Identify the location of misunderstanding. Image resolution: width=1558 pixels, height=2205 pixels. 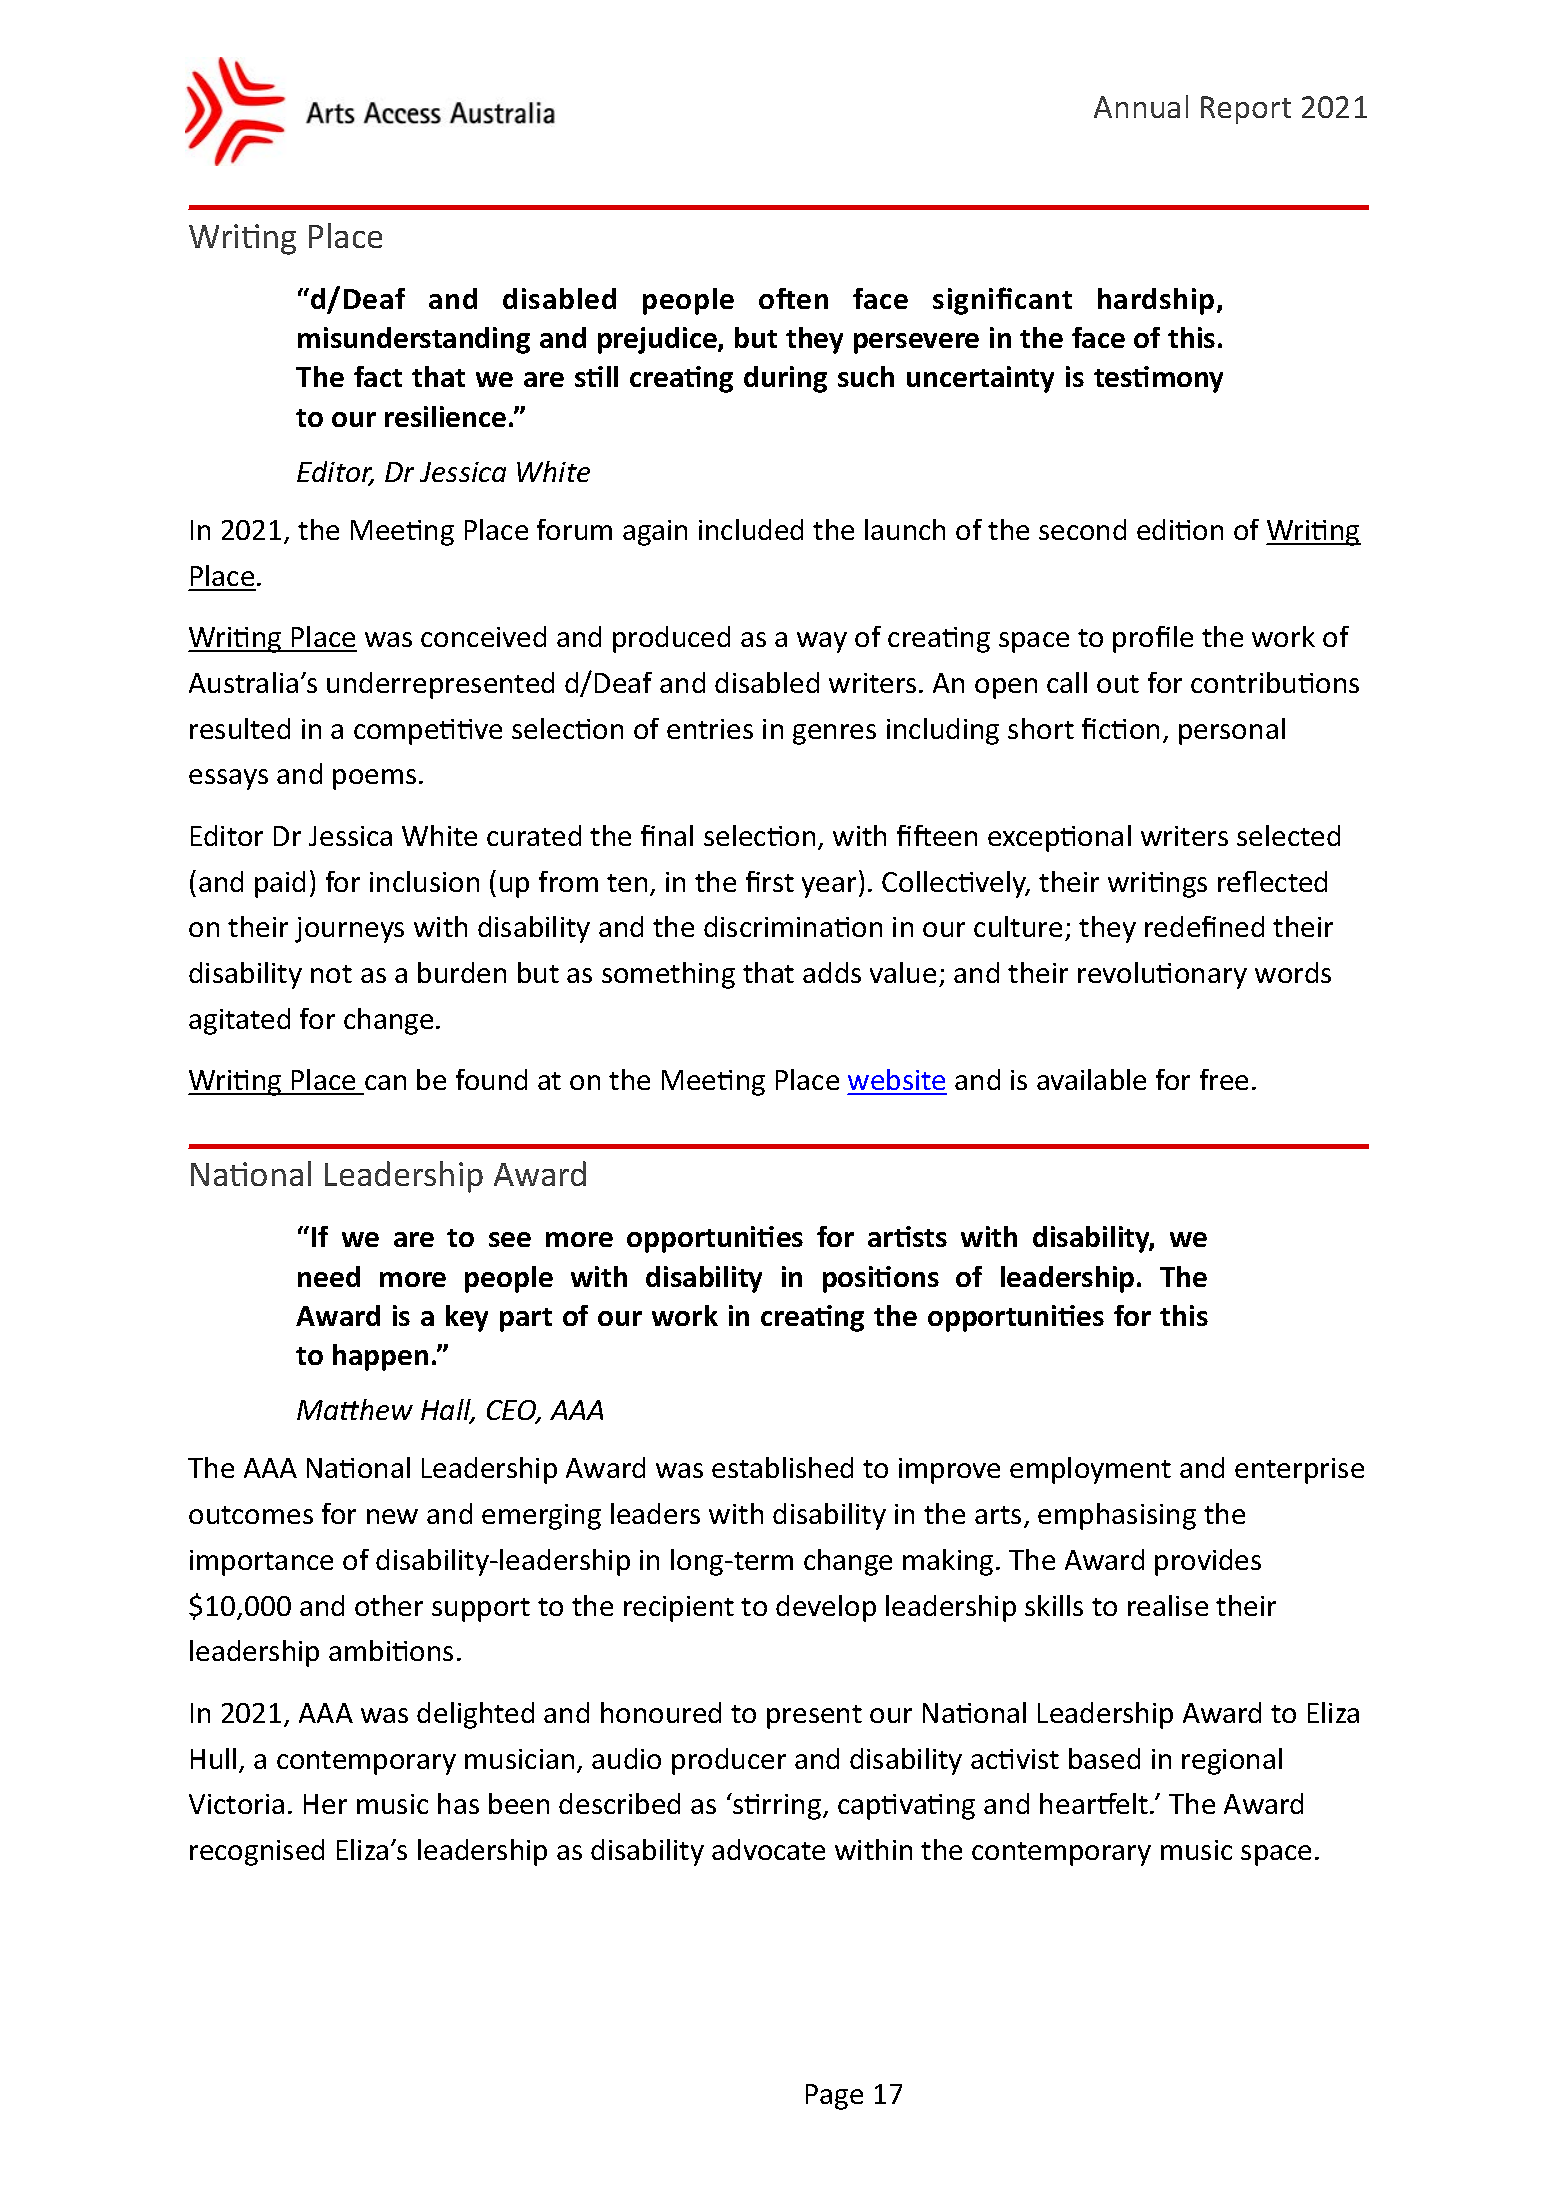
(414, 340).
